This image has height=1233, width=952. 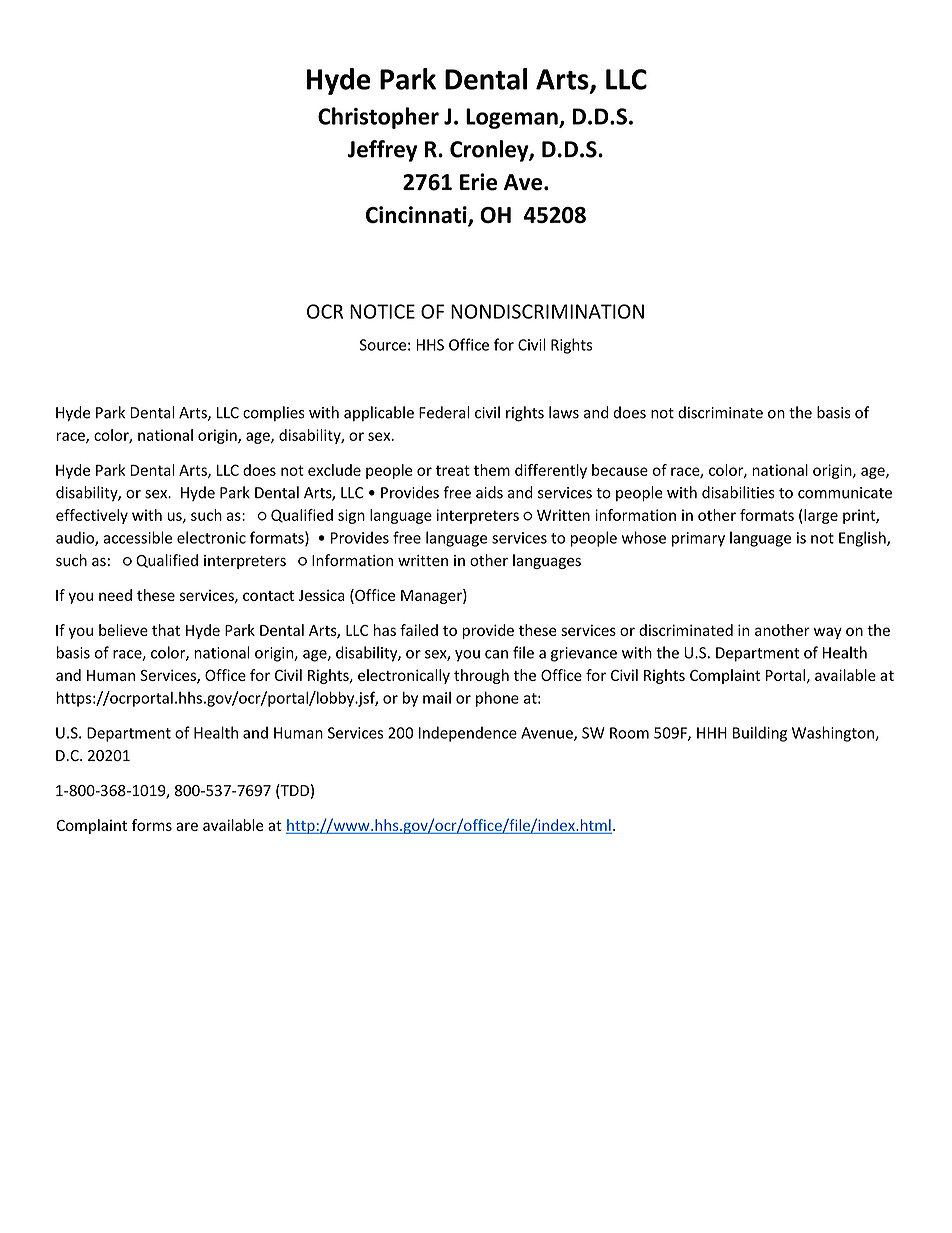 I want to click on Independence, so click(x=468, y=734).
